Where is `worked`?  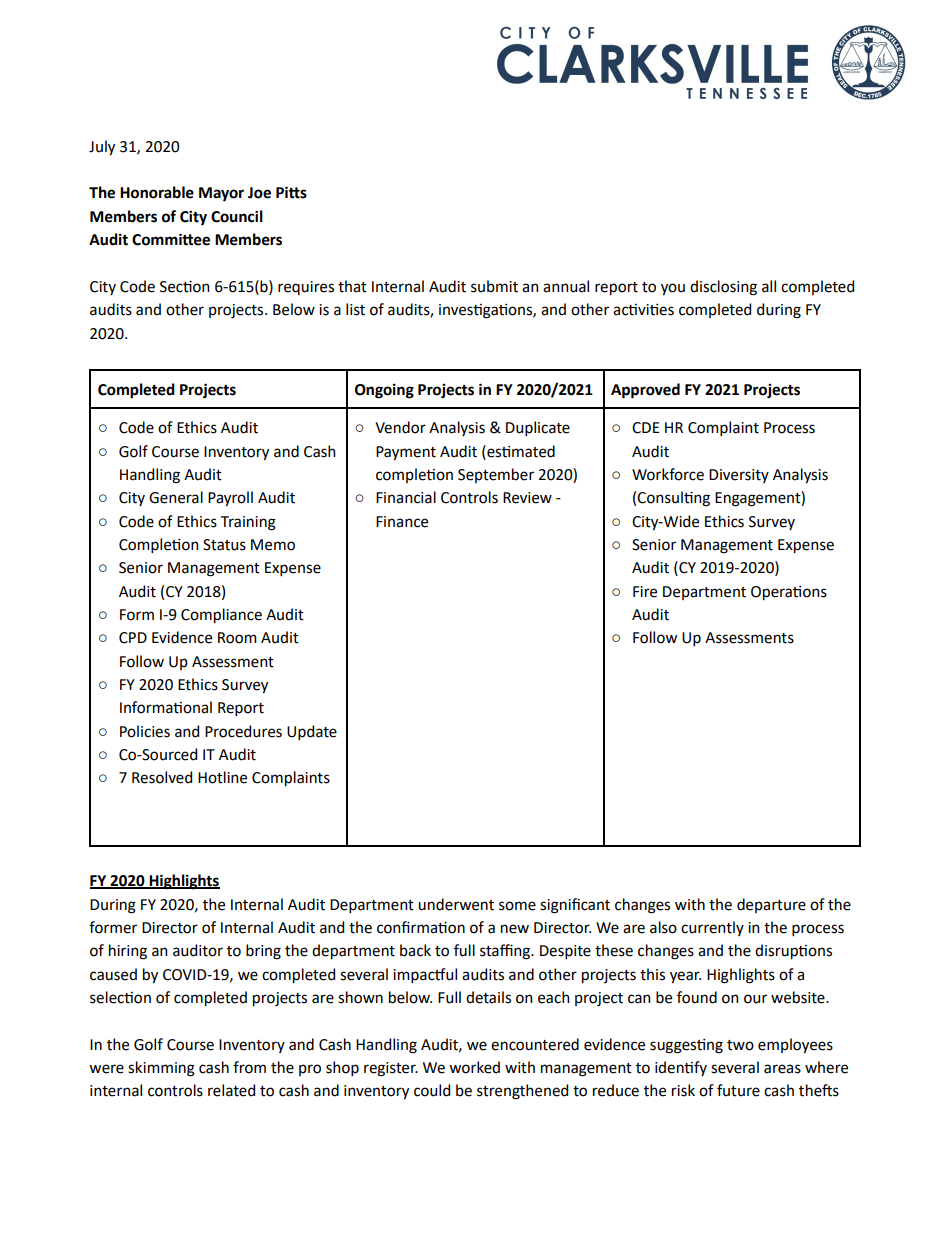
worked is located at coordinates (474, 1067).
